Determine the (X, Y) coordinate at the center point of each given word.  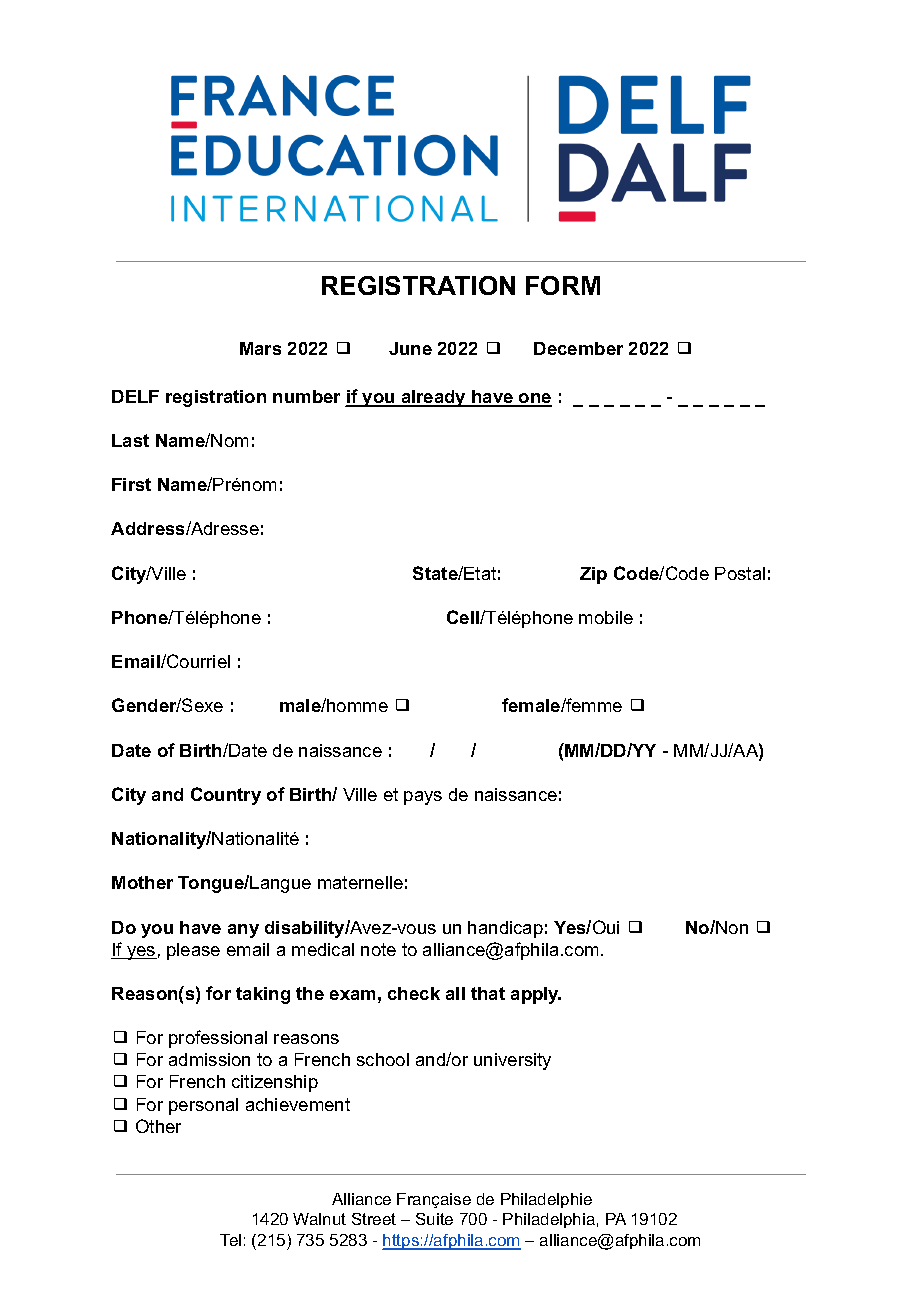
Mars (260, 348)
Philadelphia (549, 1220)
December (578, 348)
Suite (434, 1219)
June (410, 348)
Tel (230, 1240)
